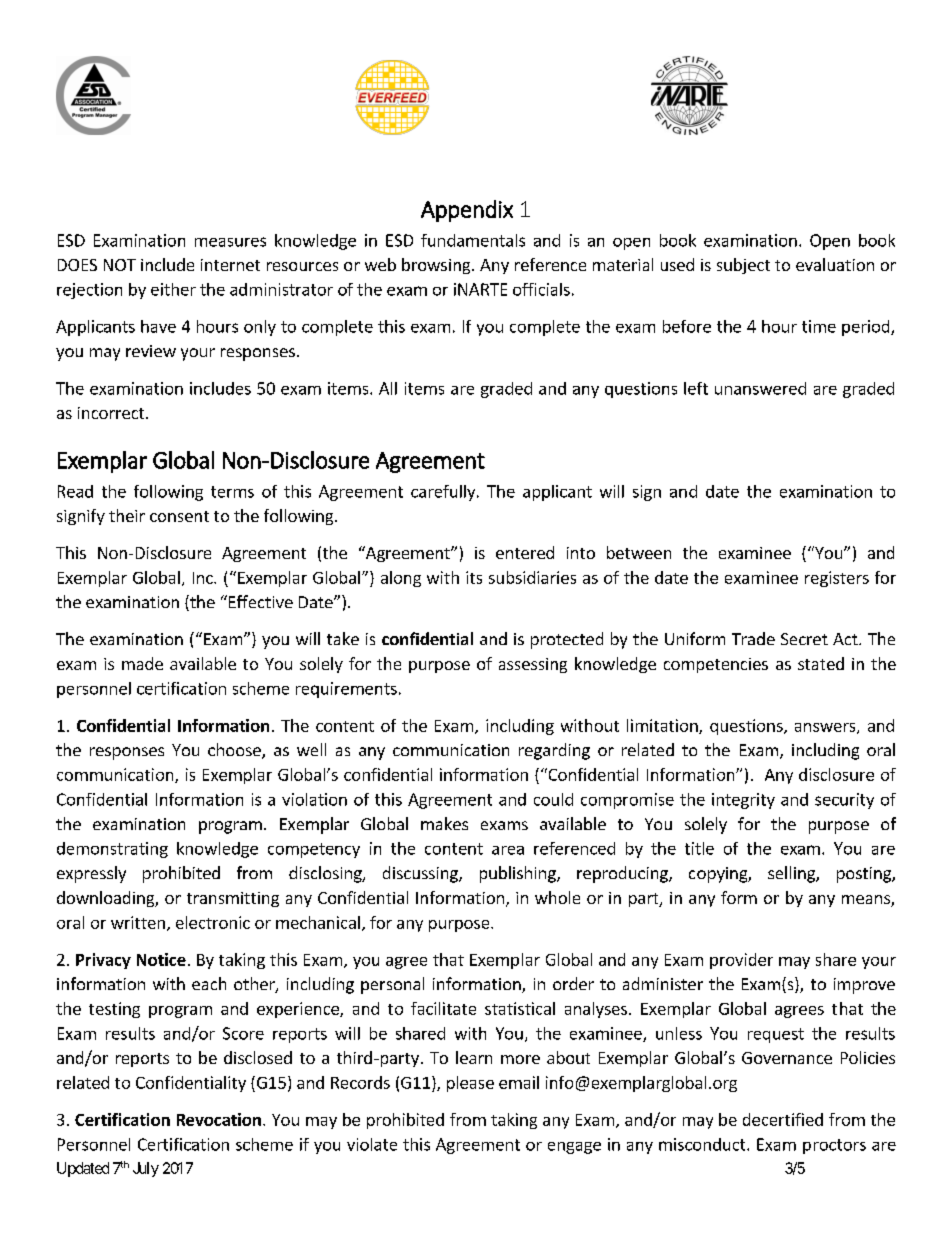  Describe the element at coordinates (821, 663) in the document. I see `stated` at that location.
